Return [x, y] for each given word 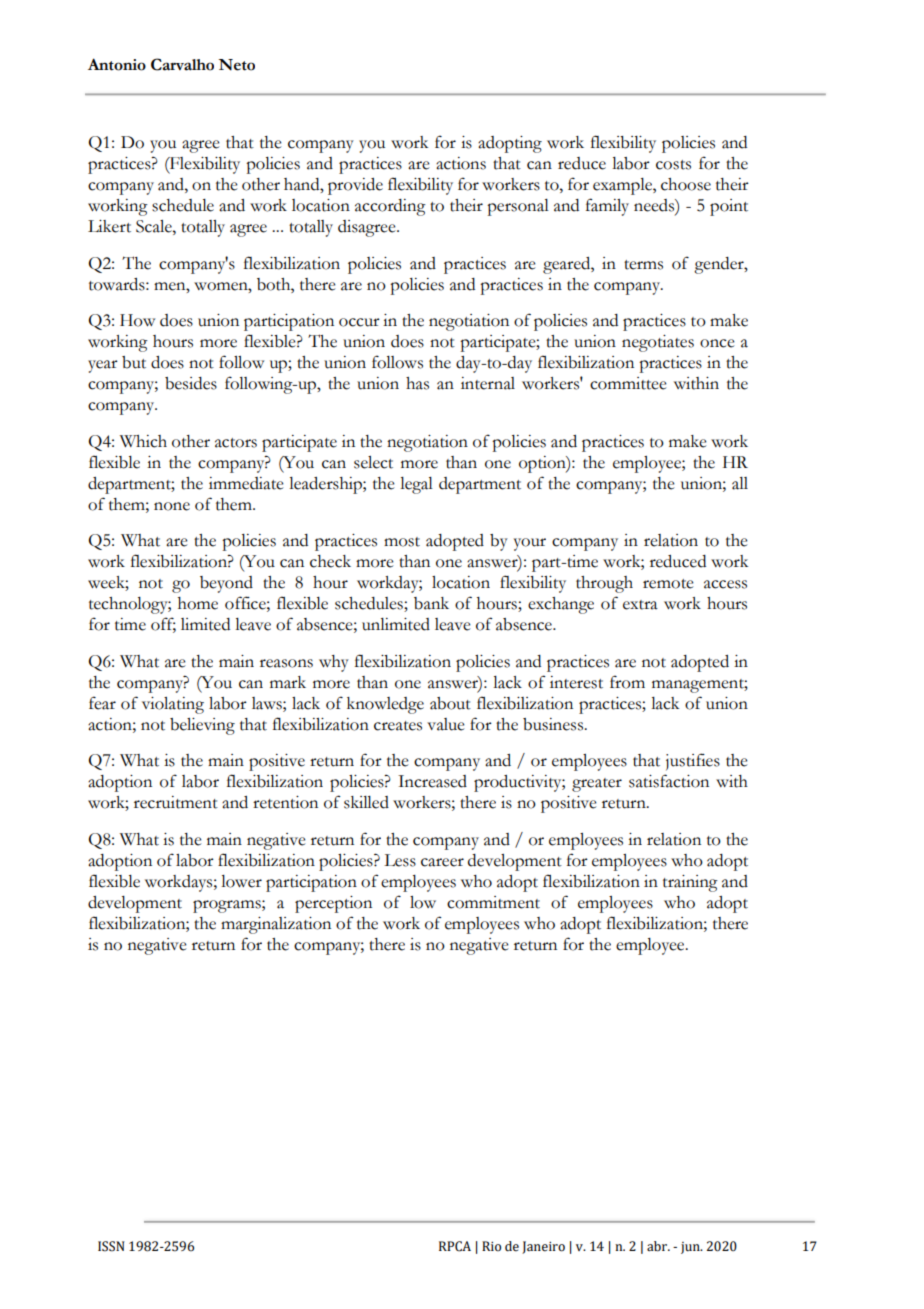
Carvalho [182, 64]
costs [673, 165]
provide [355, 186]
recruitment [176, 802]
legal [416, 485]
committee [628, 383]
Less [400, 860]
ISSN [111, 1246]
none [172, 506]
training [690, 883]
